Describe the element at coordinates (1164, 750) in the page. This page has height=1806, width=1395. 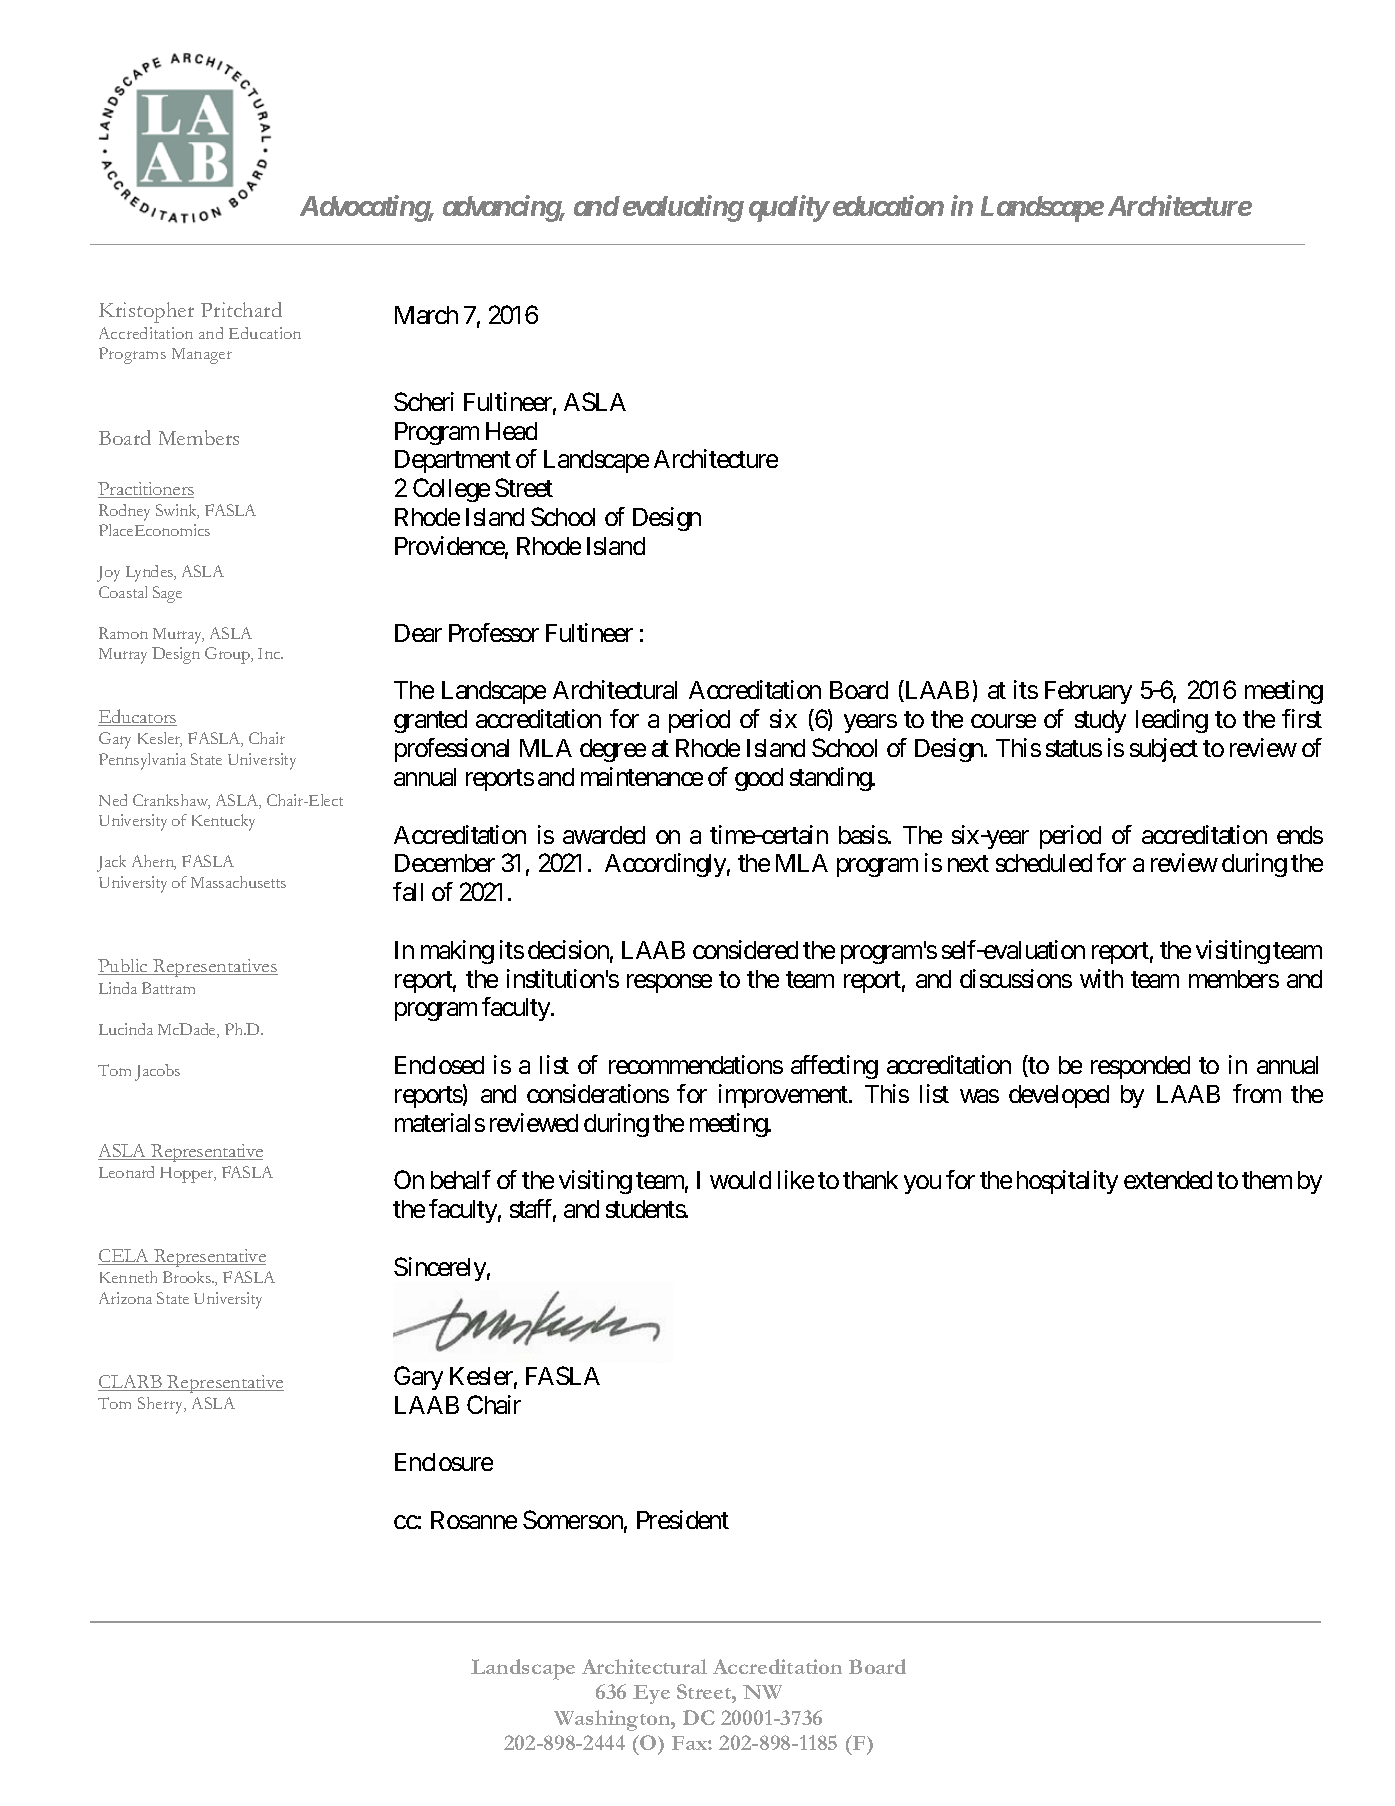
I see `subject` at that location.
